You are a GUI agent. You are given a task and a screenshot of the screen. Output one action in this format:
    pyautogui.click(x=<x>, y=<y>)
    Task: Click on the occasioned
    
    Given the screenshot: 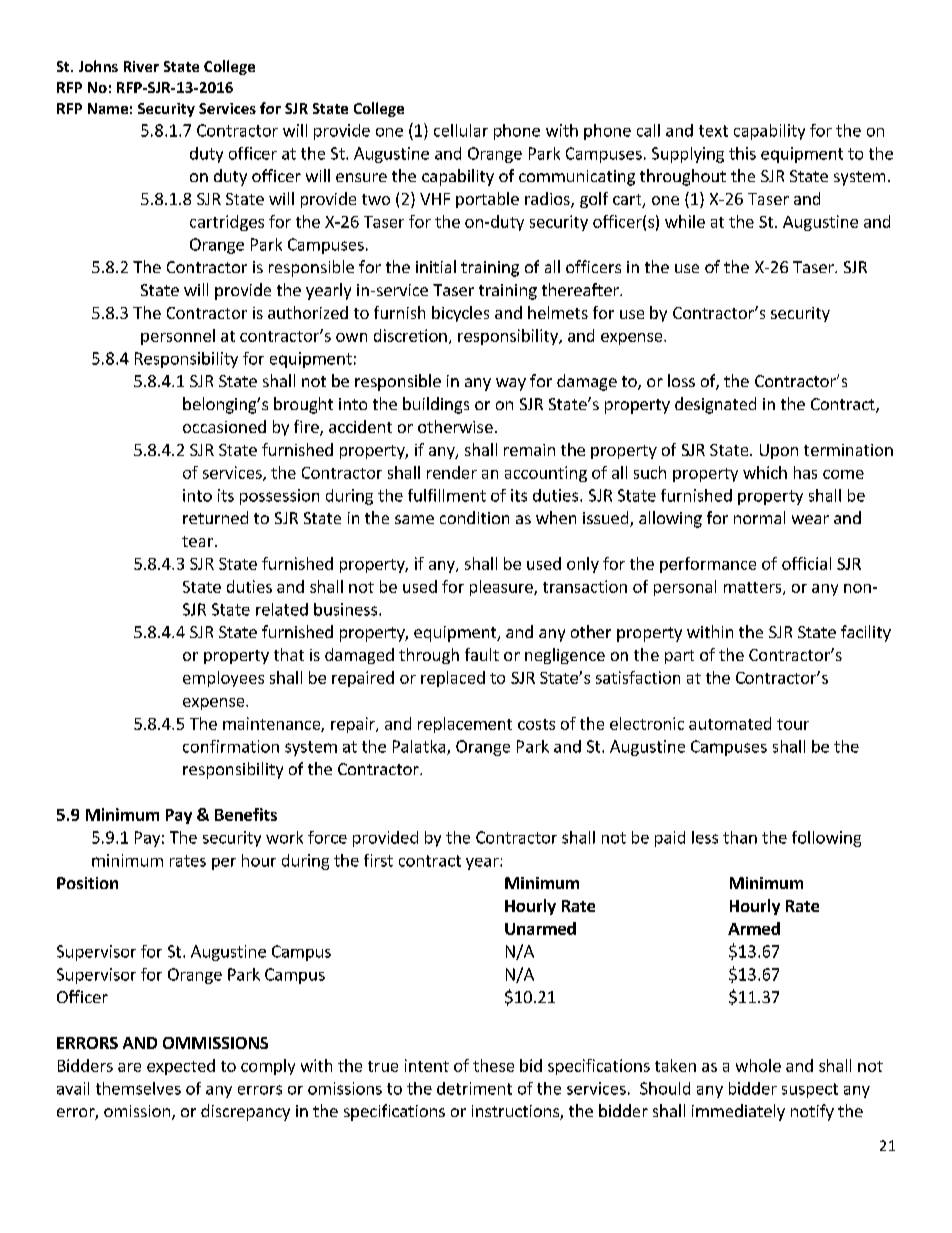 What is the action you would take?
    pyautogui.click(x=224, y=426)
